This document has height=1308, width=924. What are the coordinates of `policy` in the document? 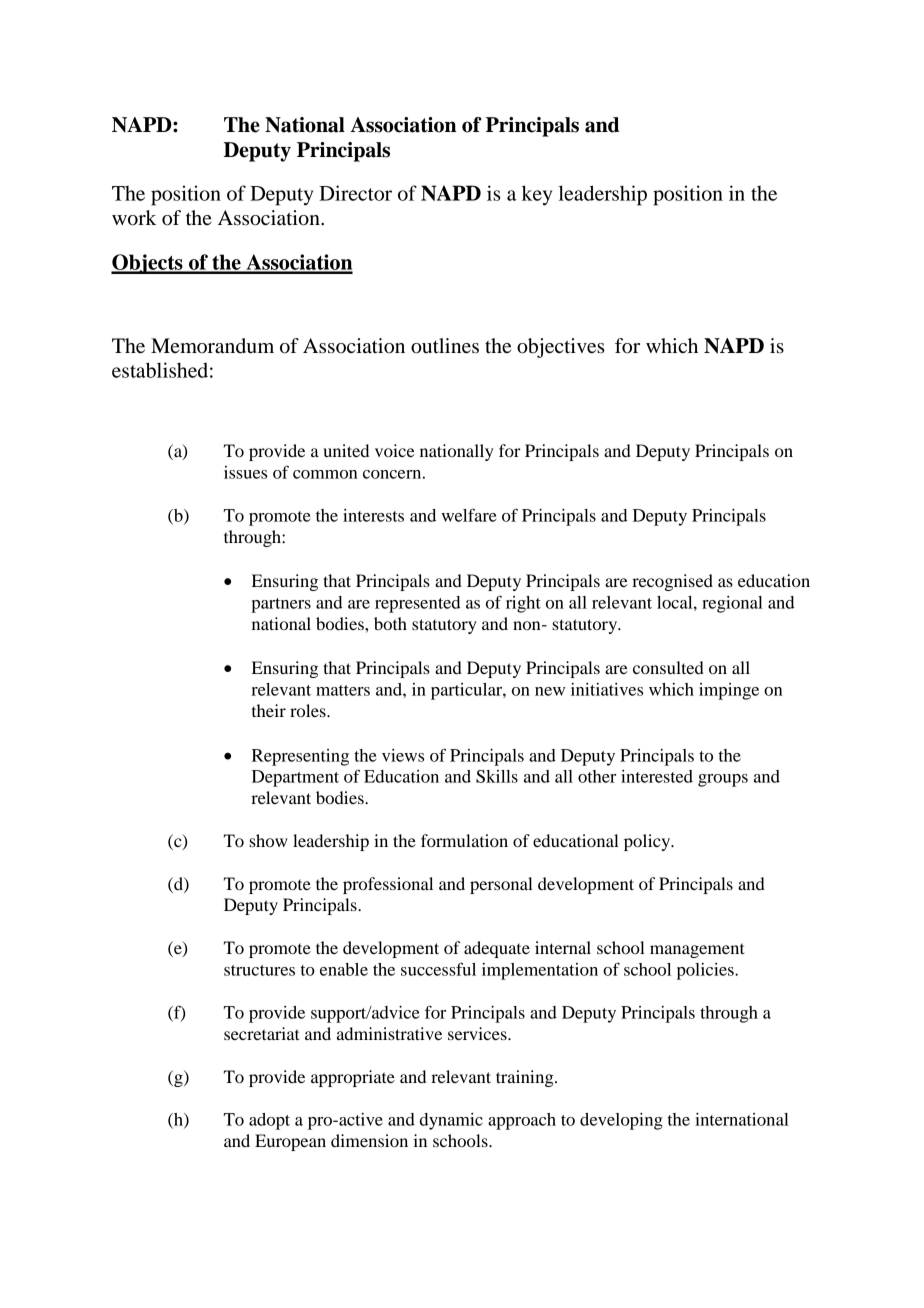 It's located at (648, 842).
